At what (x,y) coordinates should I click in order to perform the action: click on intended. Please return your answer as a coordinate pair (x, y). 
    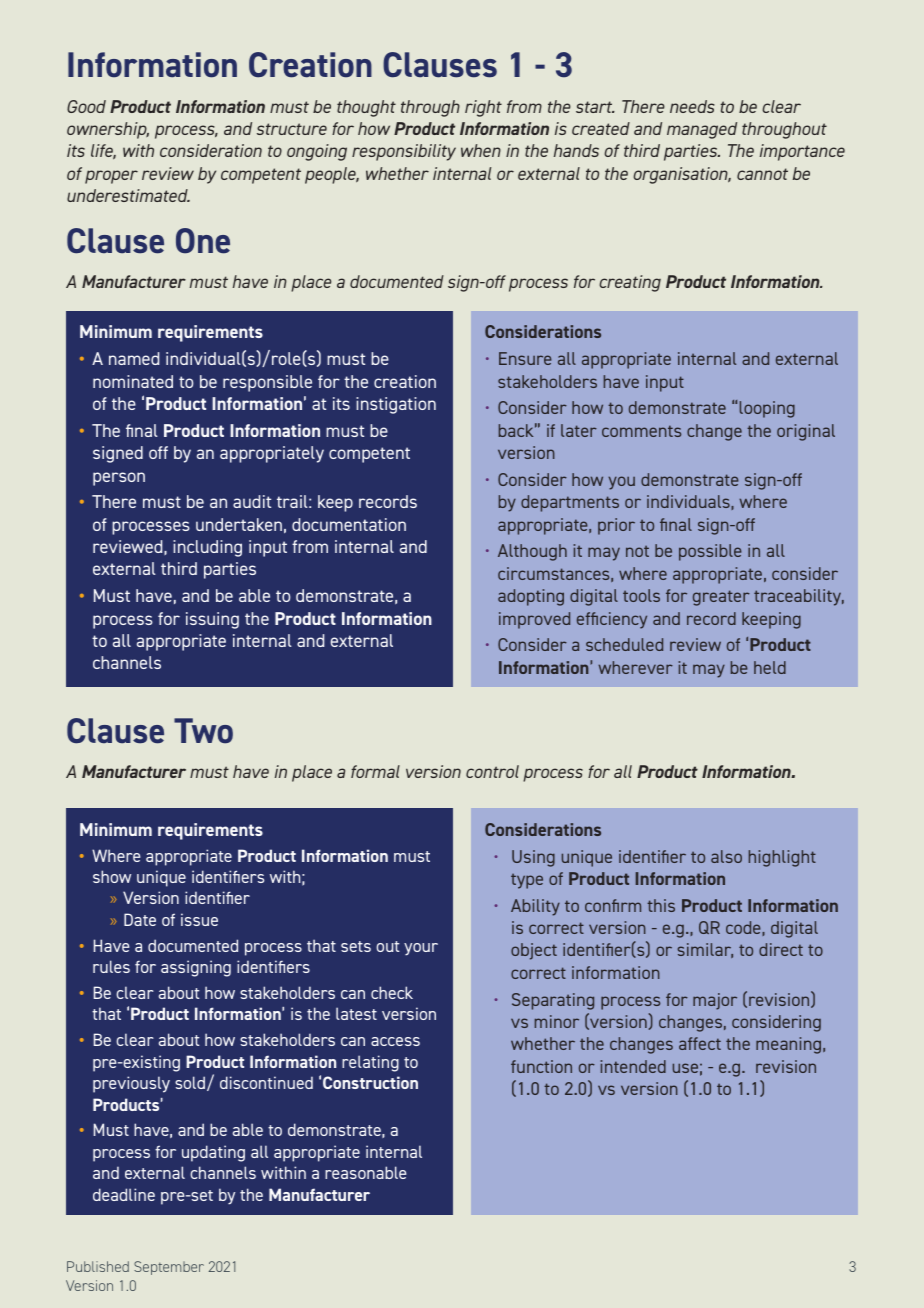
    Looking at the image, I should click on (633, 1066).
